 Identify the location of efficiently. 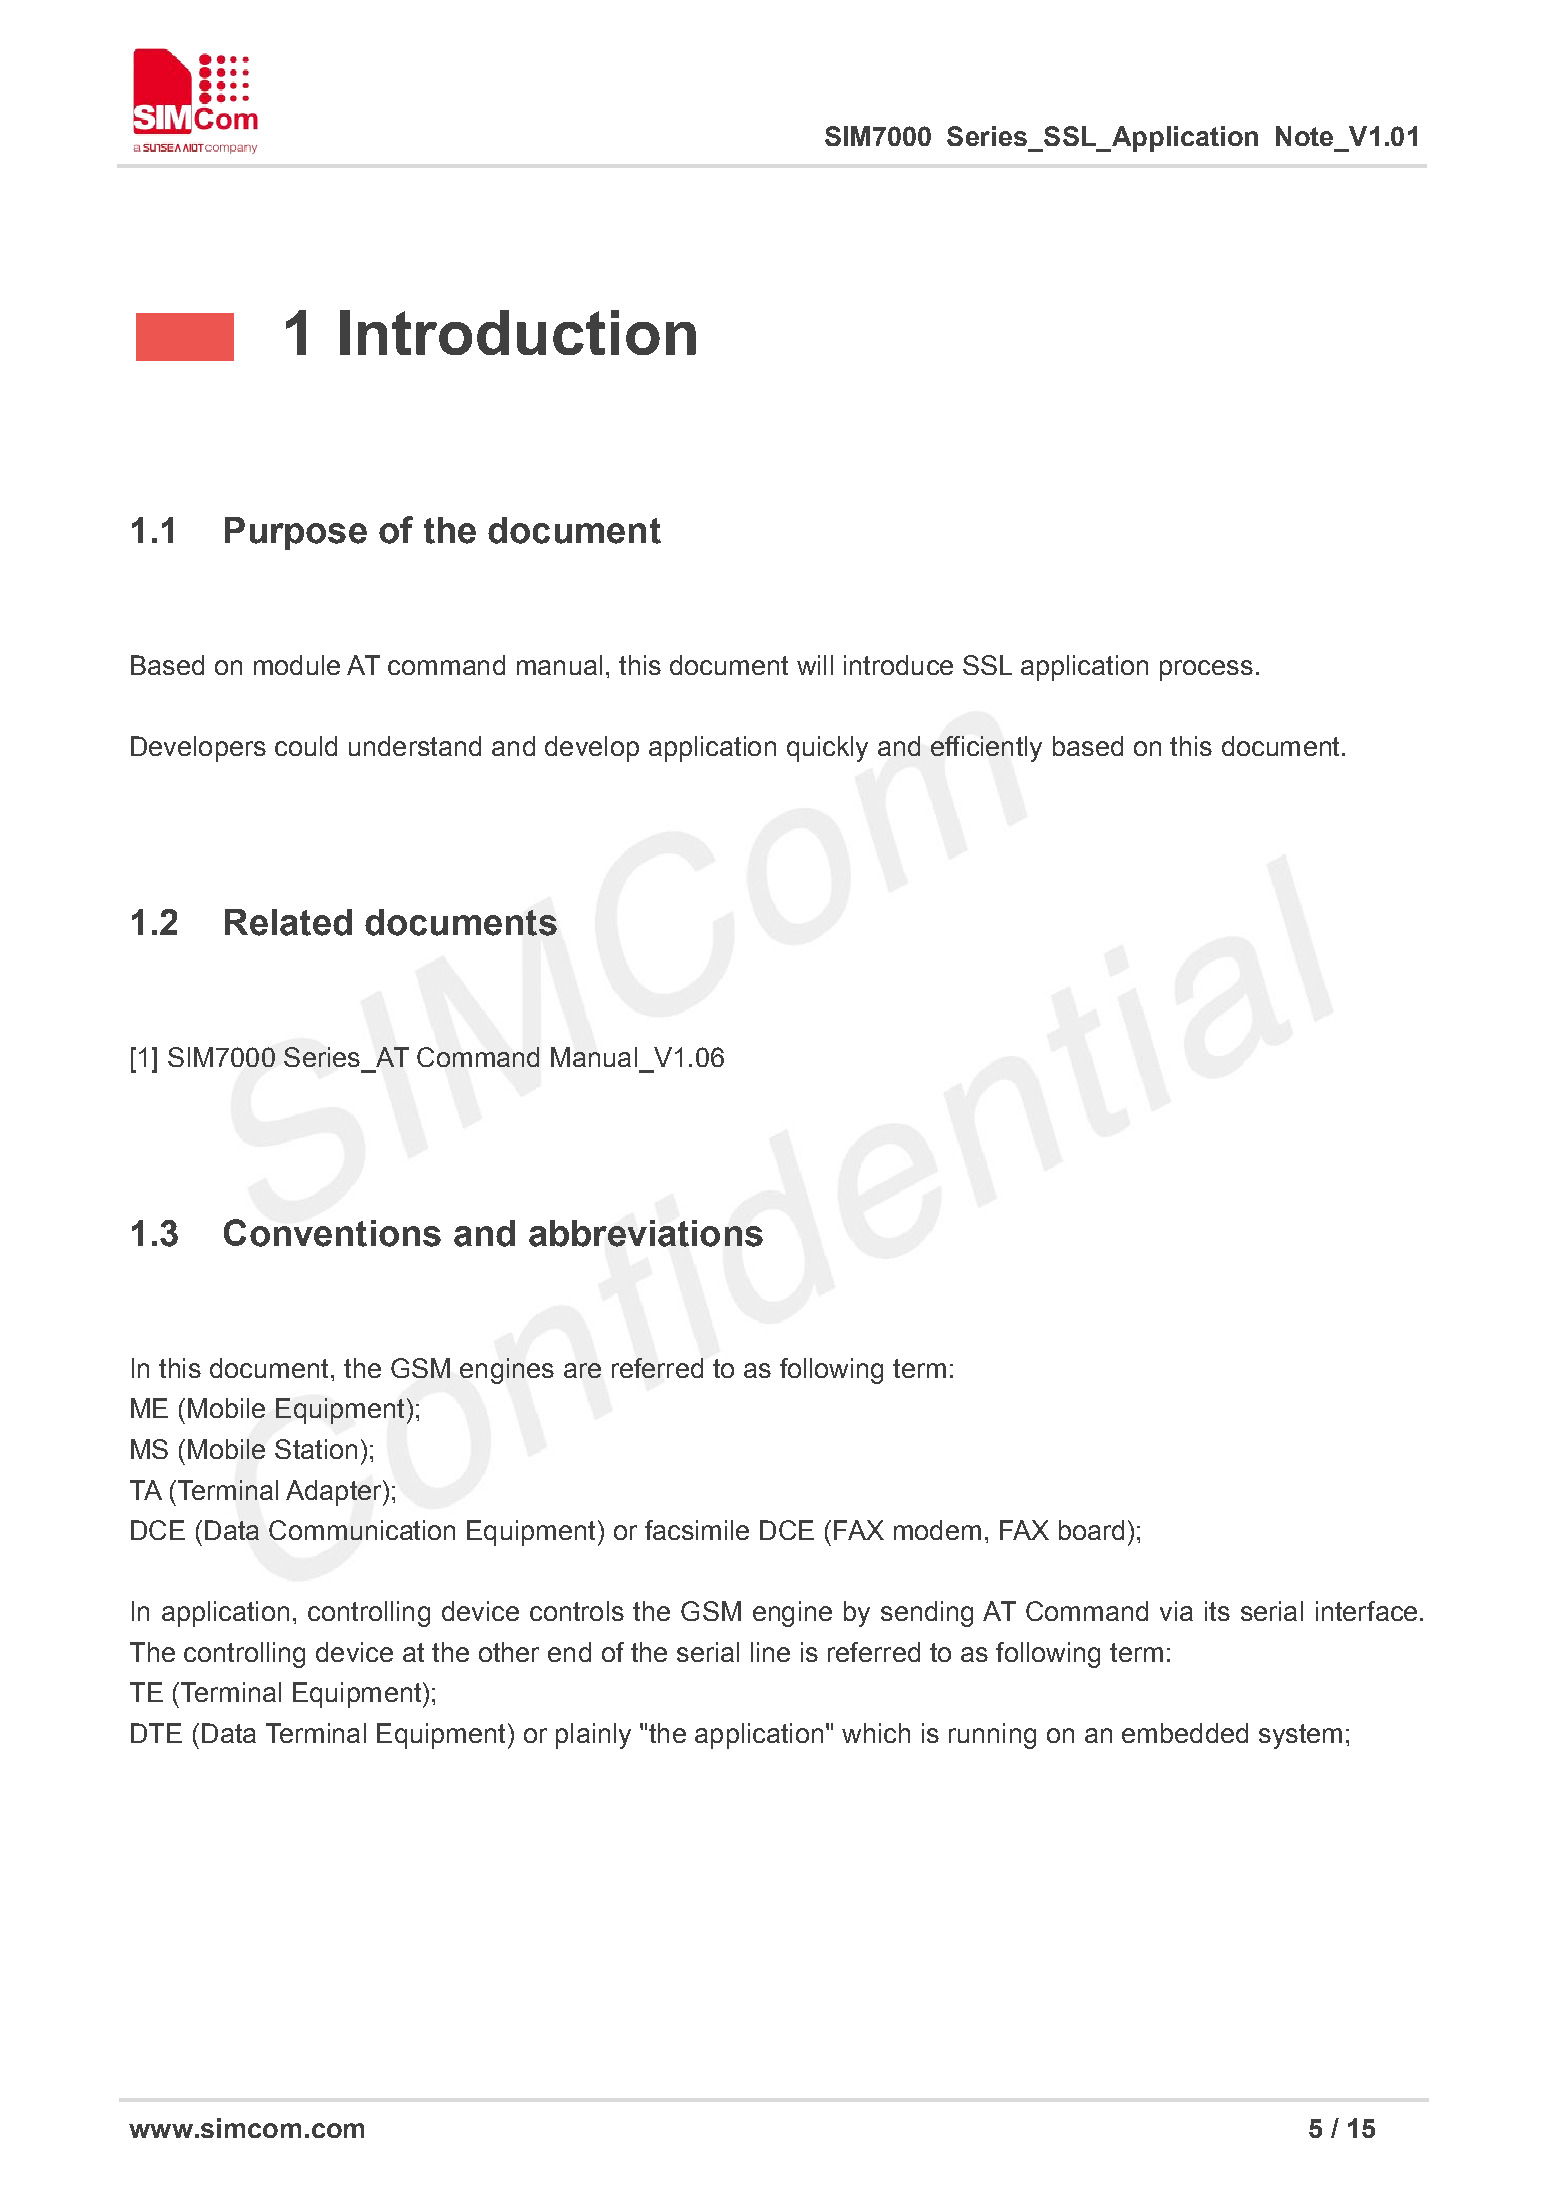
(986, 749).
